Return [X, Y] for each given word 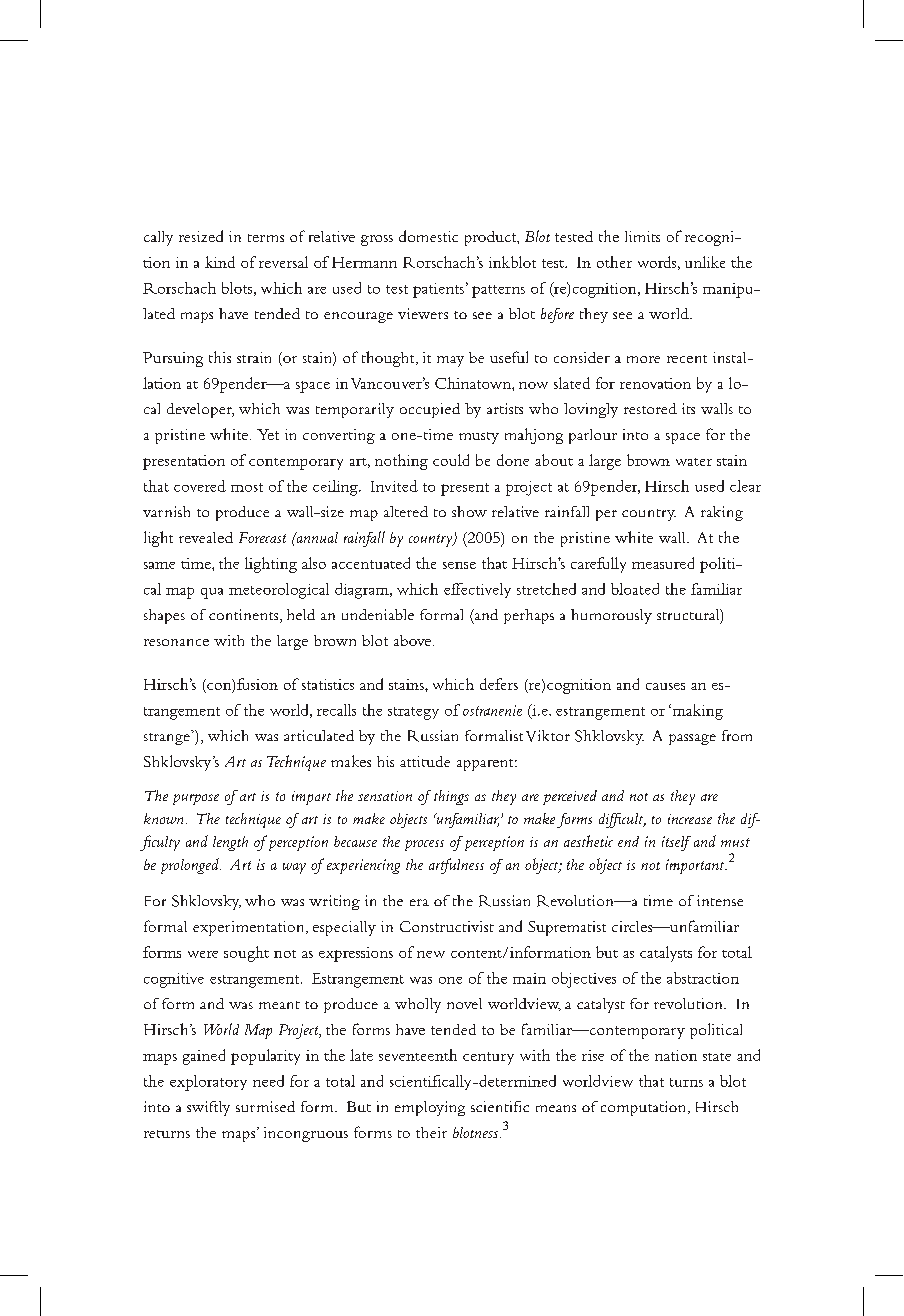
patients [438, 290]
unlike [705, 262]
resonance [176, 642]
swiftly [208, 1108]
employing [430, 1108]
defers [499, 684]
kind [220, 262]
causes [665, 686]
